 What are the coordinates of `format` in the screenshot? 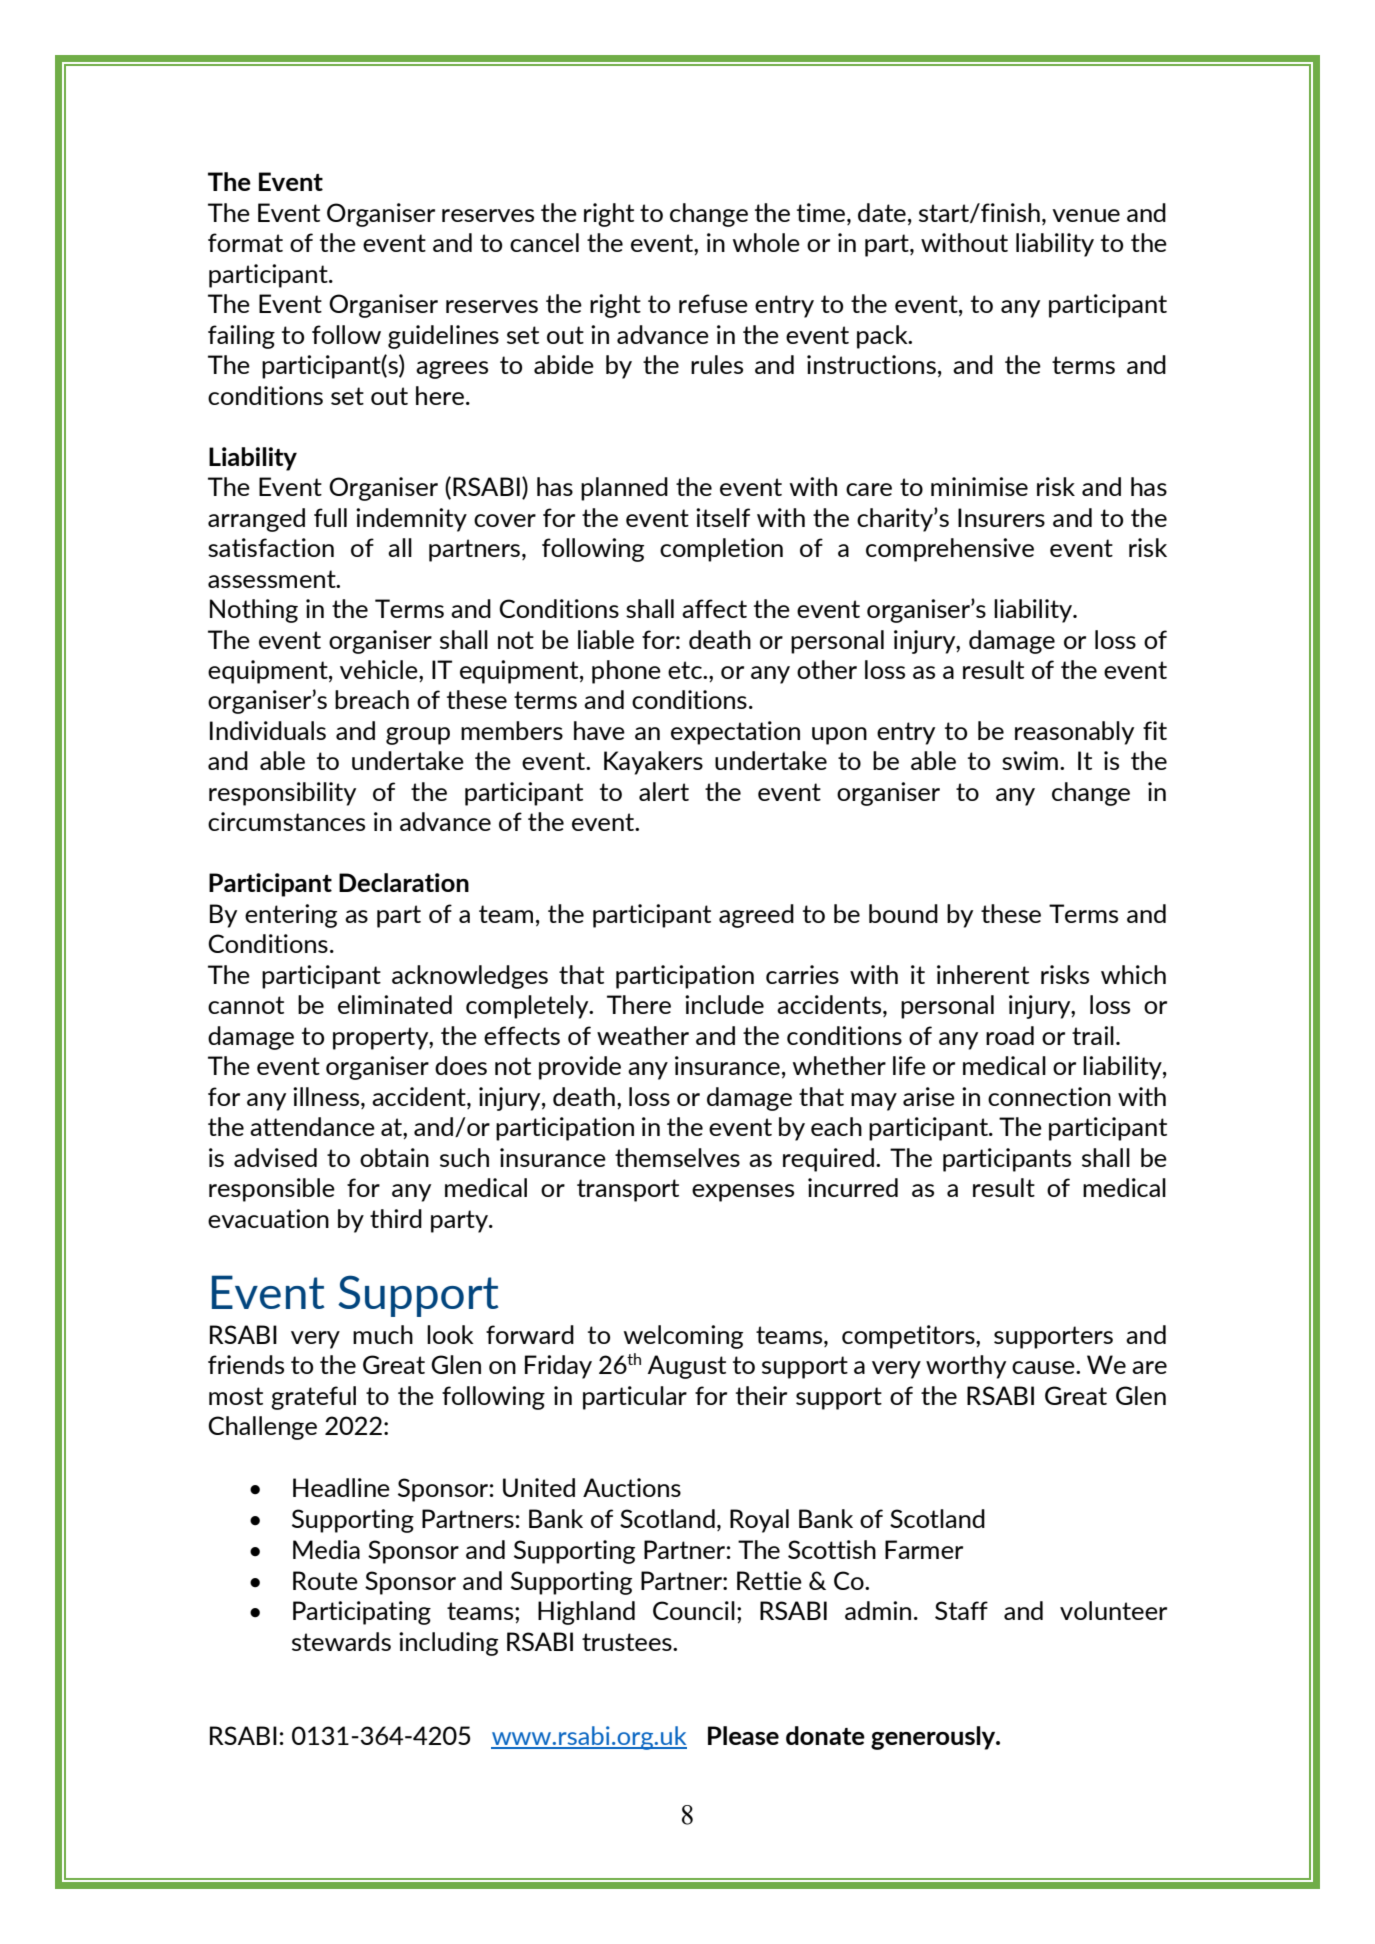 It's located at (245, 242).
